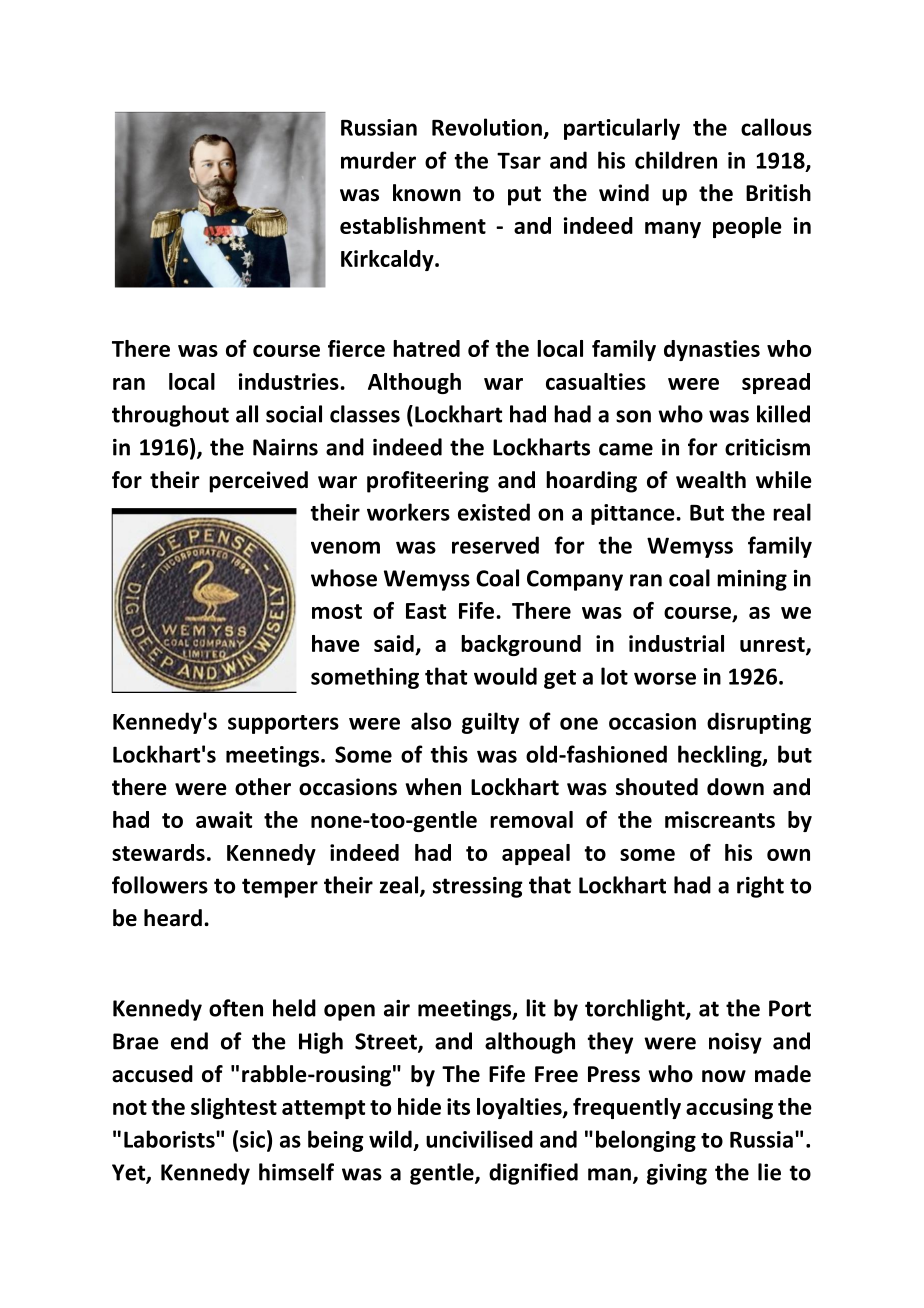 The image size is (924, 1308). Describe the element at coordinates (676, 160) in the page. I see `children` at that location.
